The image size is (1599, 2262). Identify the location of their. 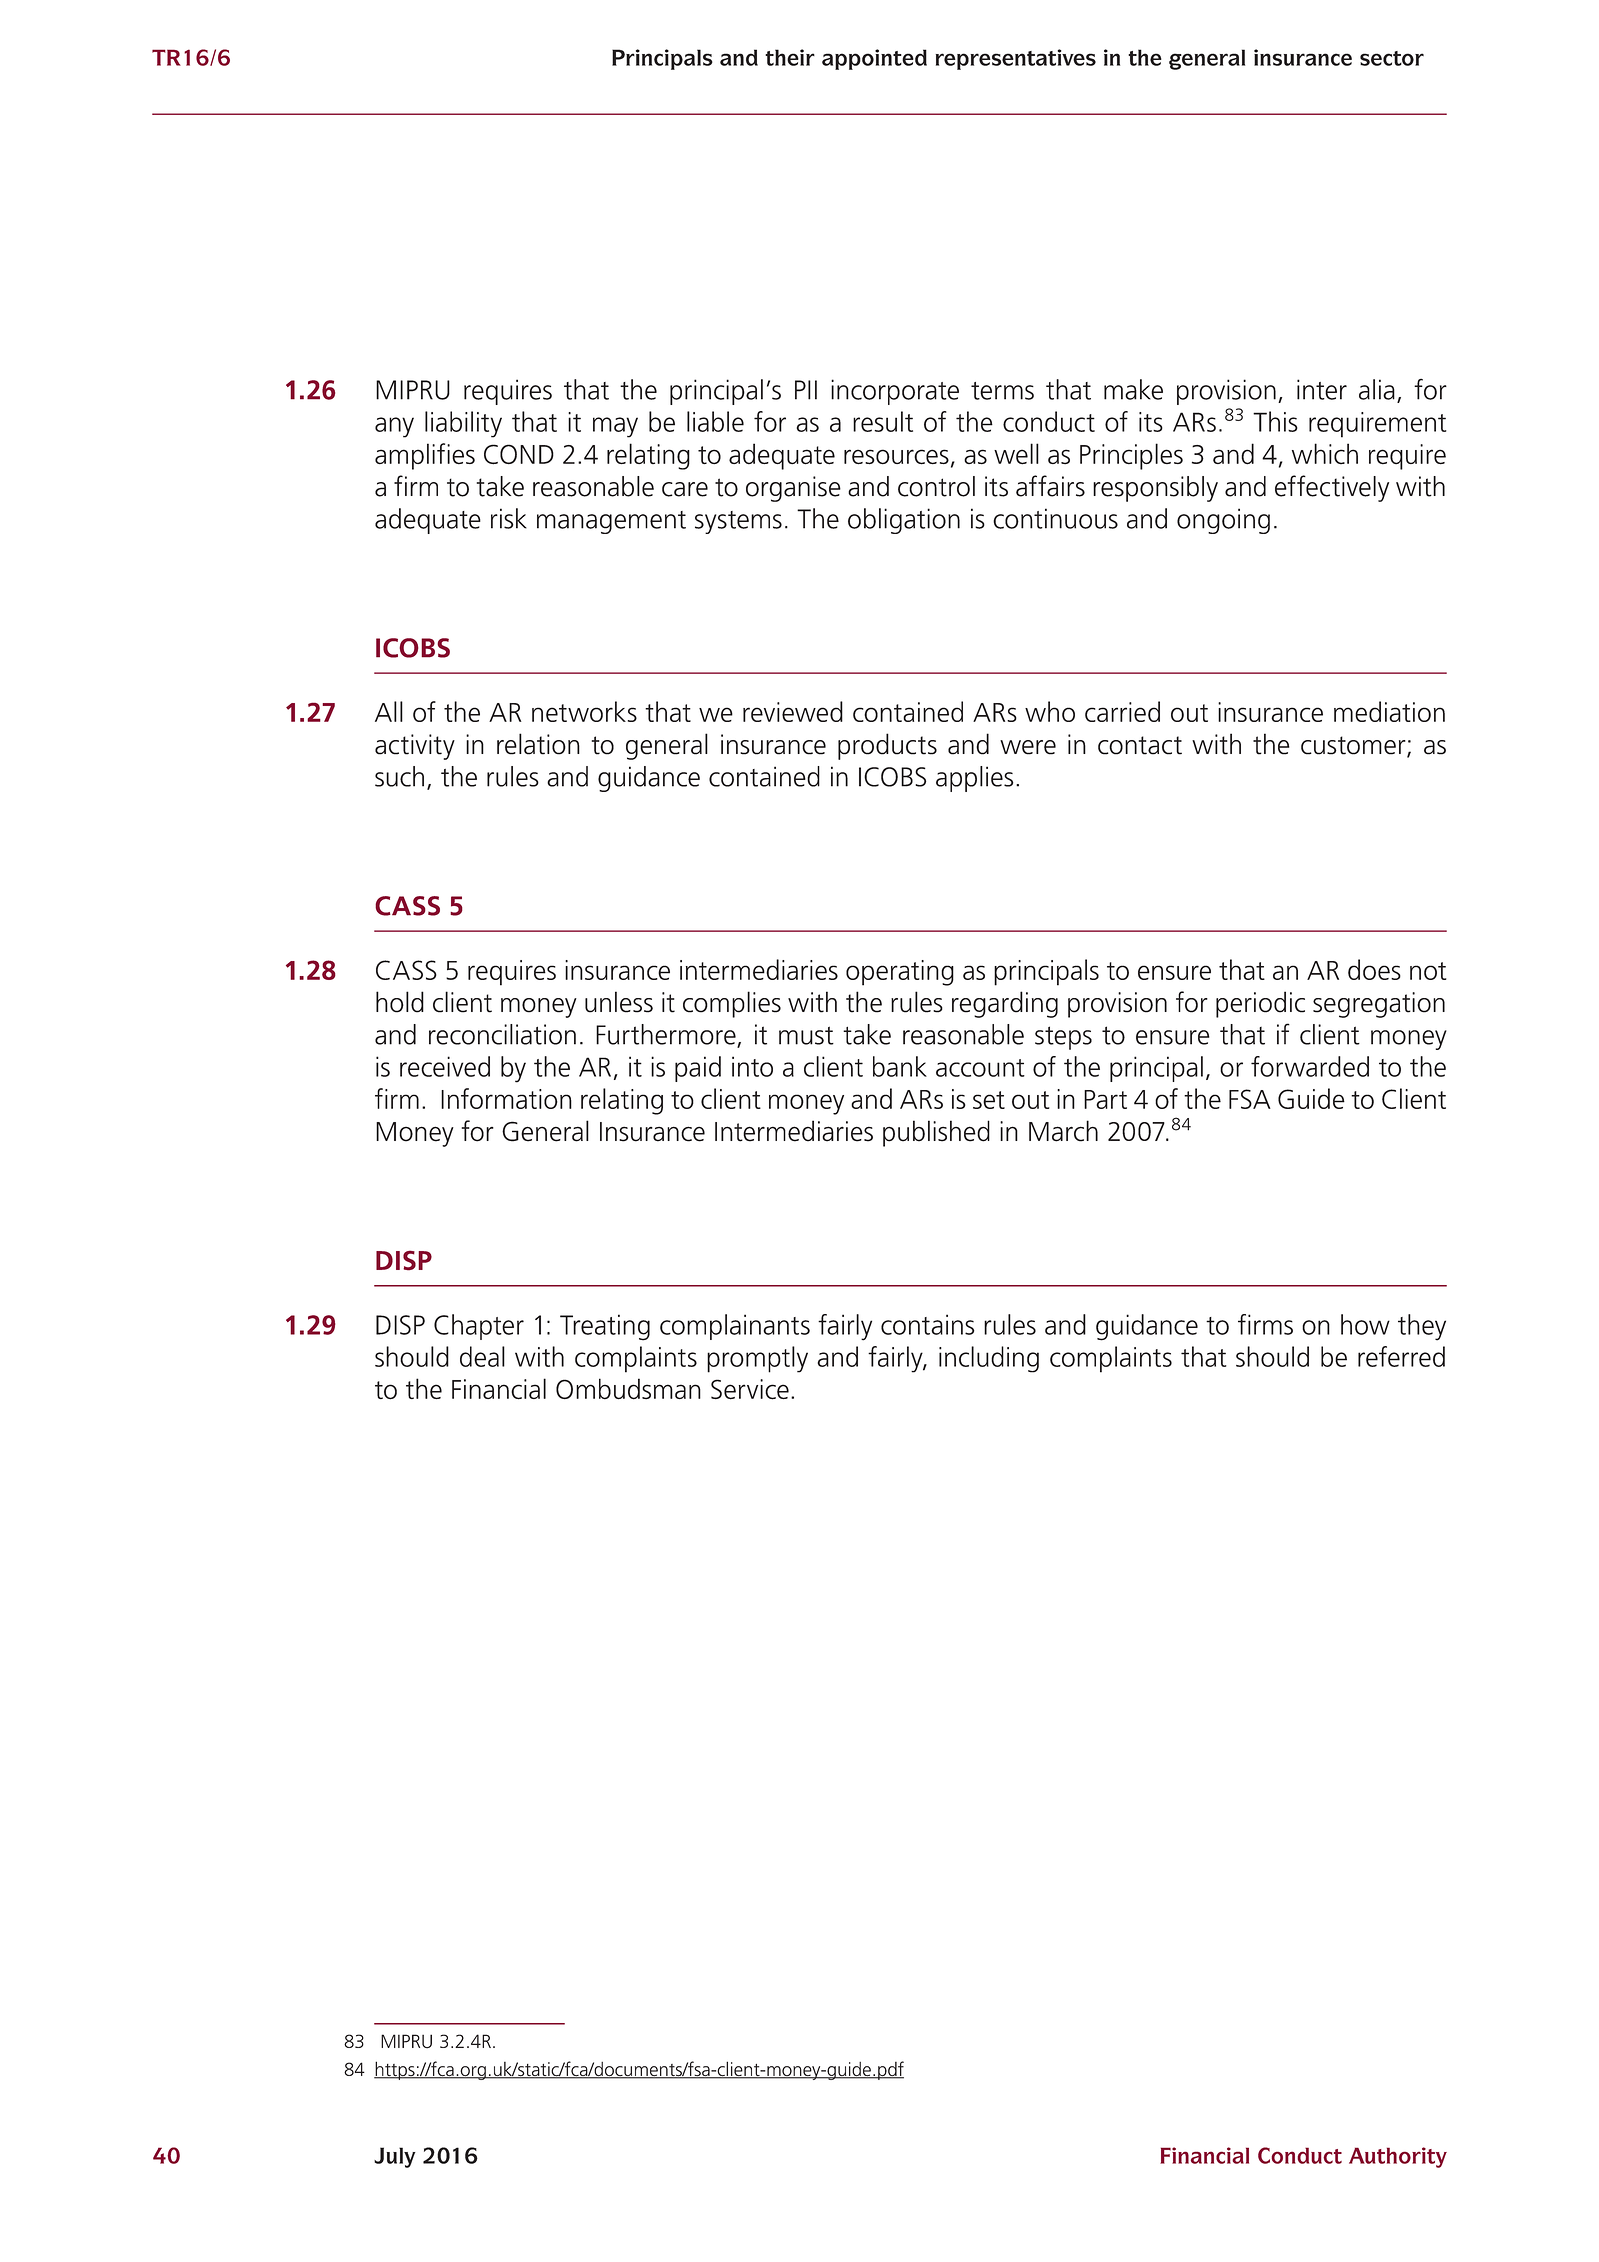
(790, 57).
